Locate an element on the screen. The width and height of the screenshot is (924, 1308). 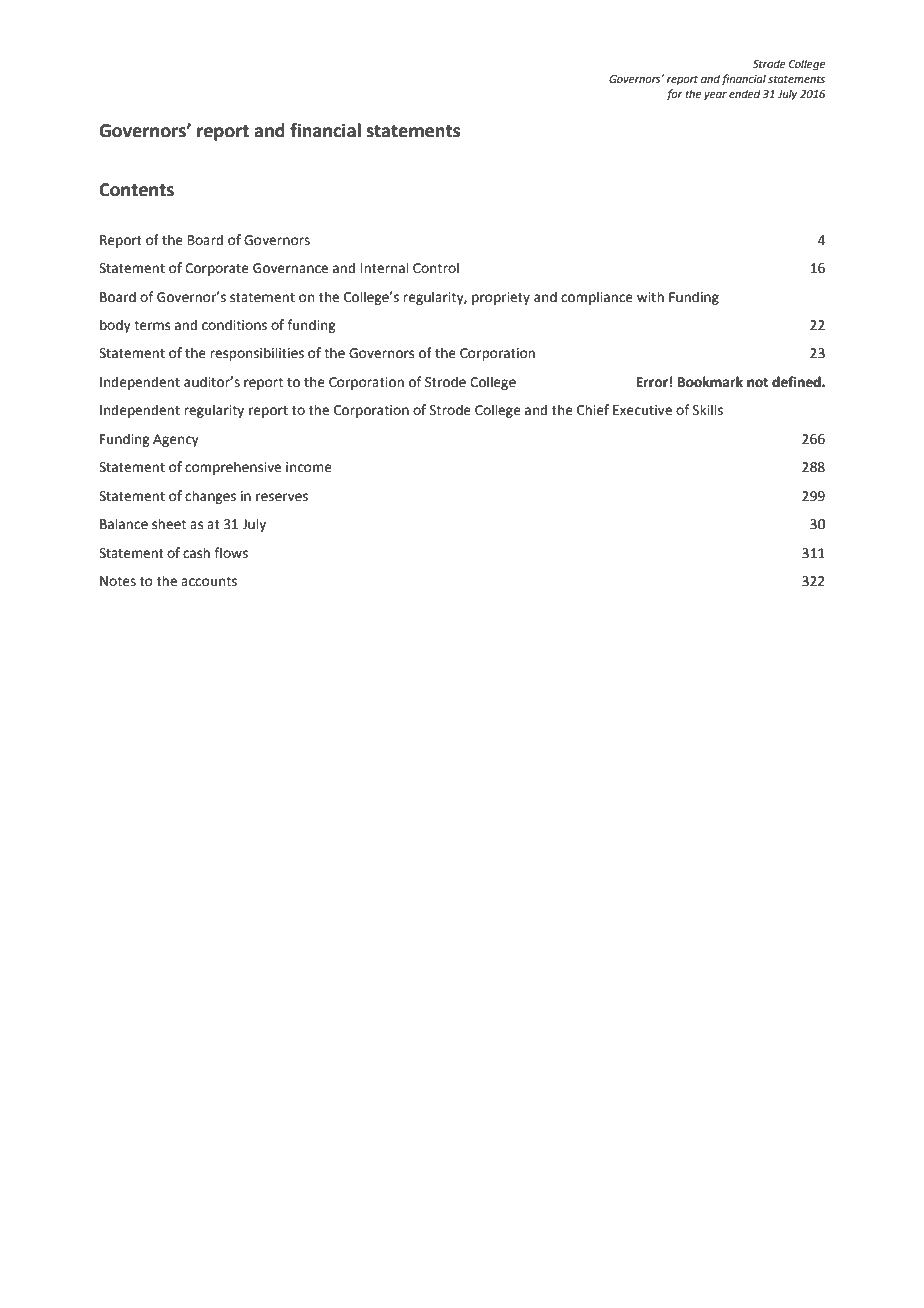
Corporate is located at coordinates (217, 269).
